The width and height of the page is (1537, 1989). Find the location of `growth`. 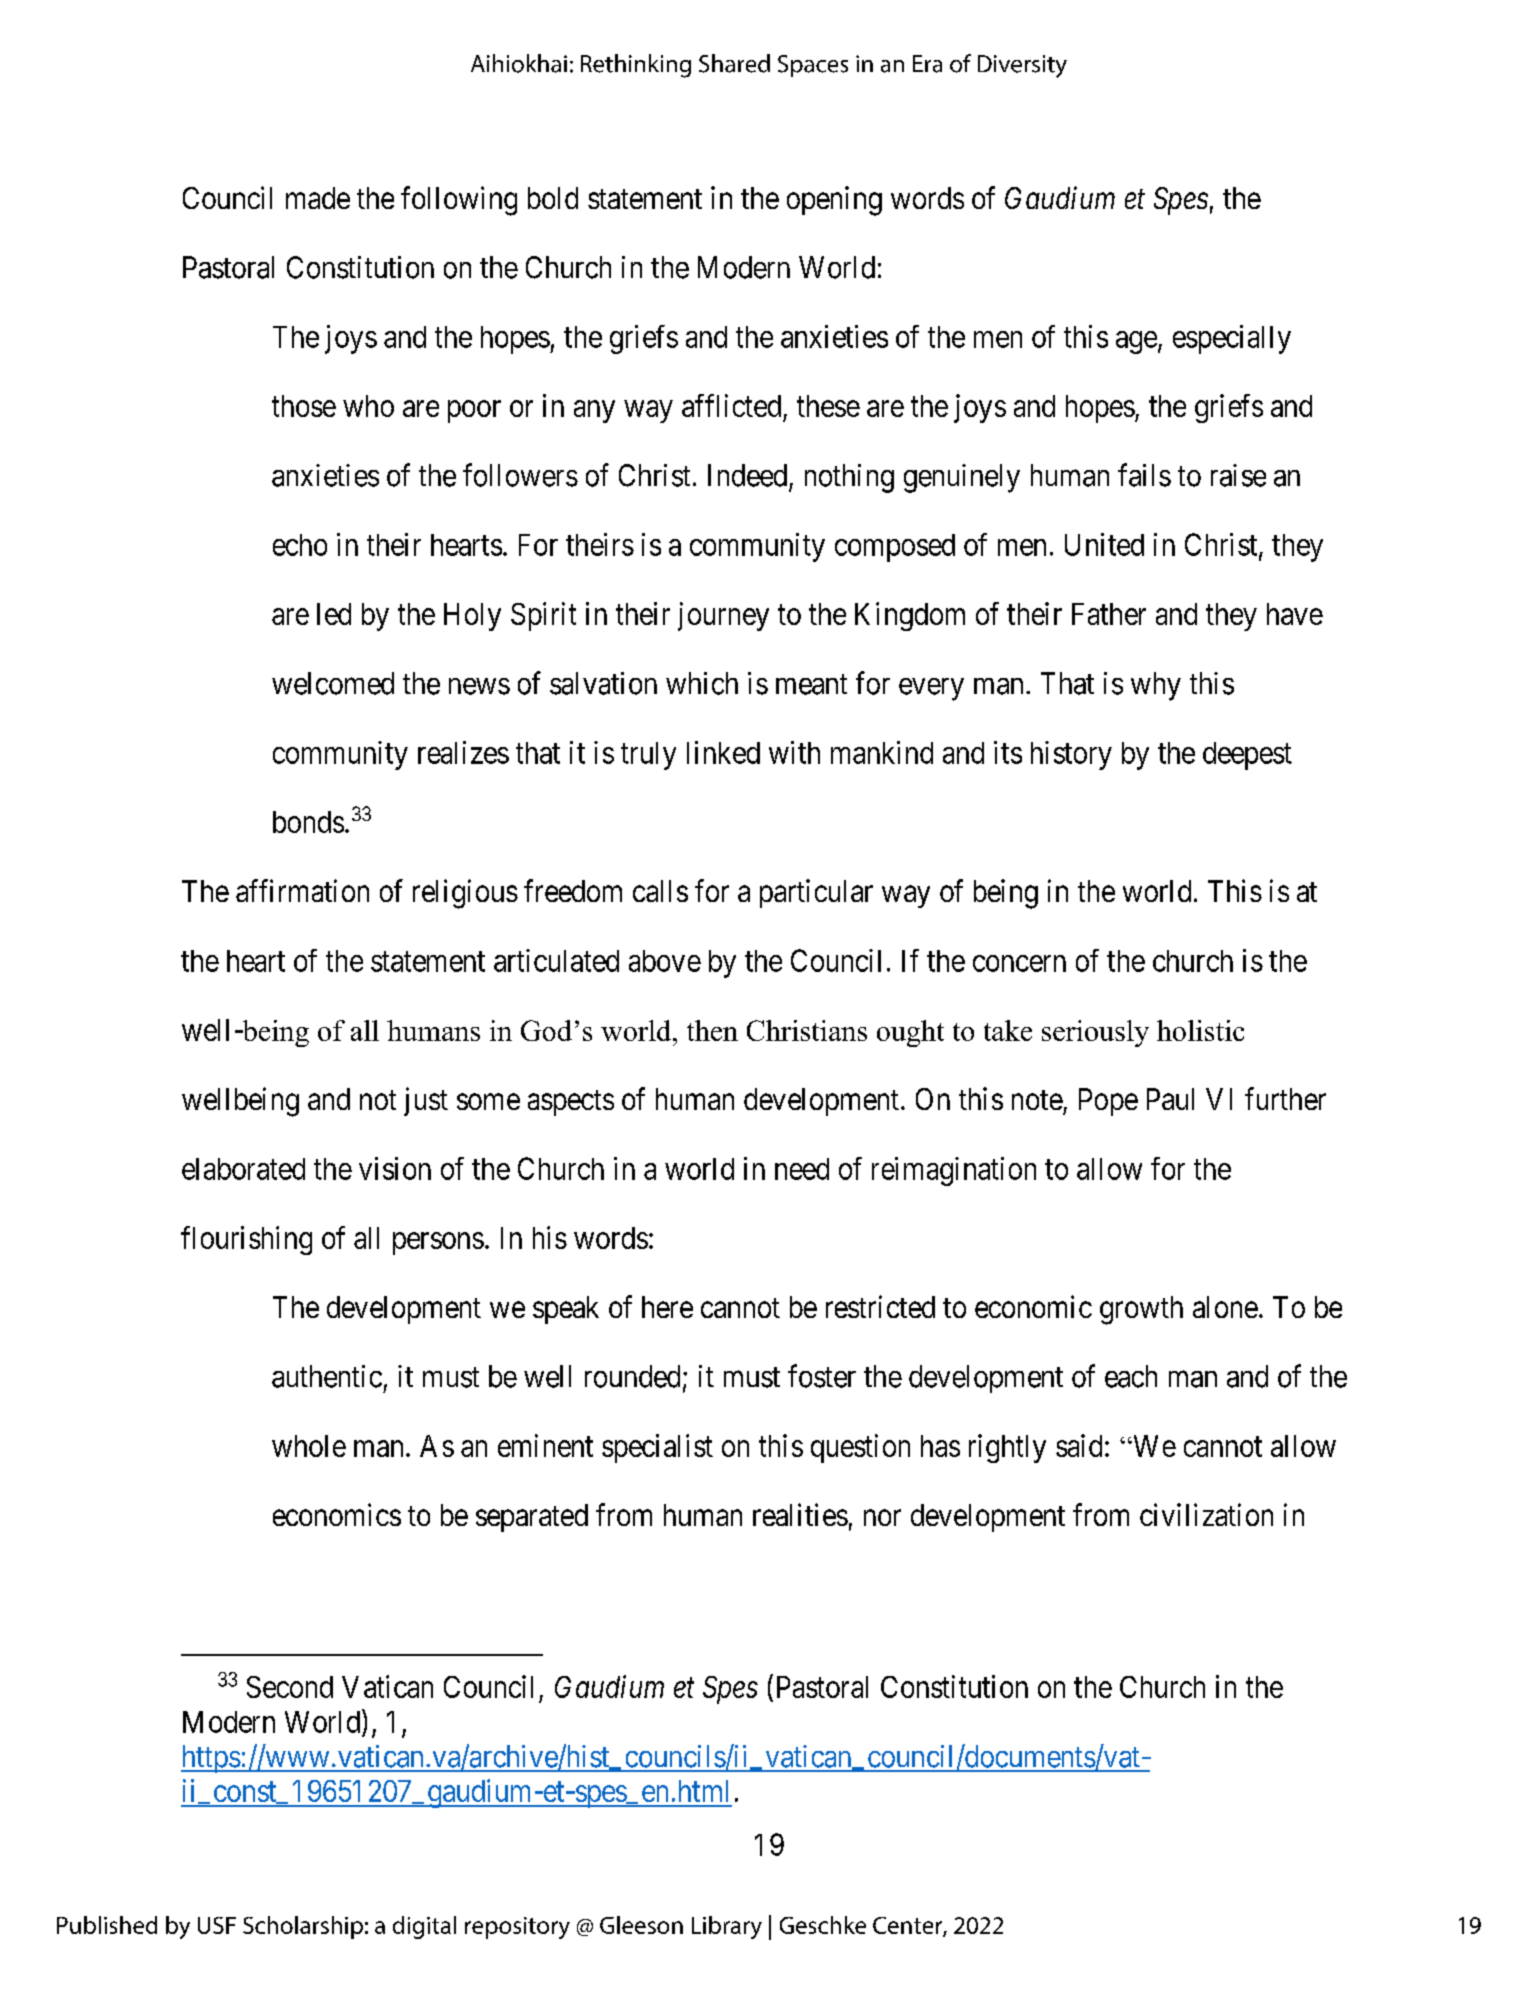

growth is located at coordinates (1141, 1310).
